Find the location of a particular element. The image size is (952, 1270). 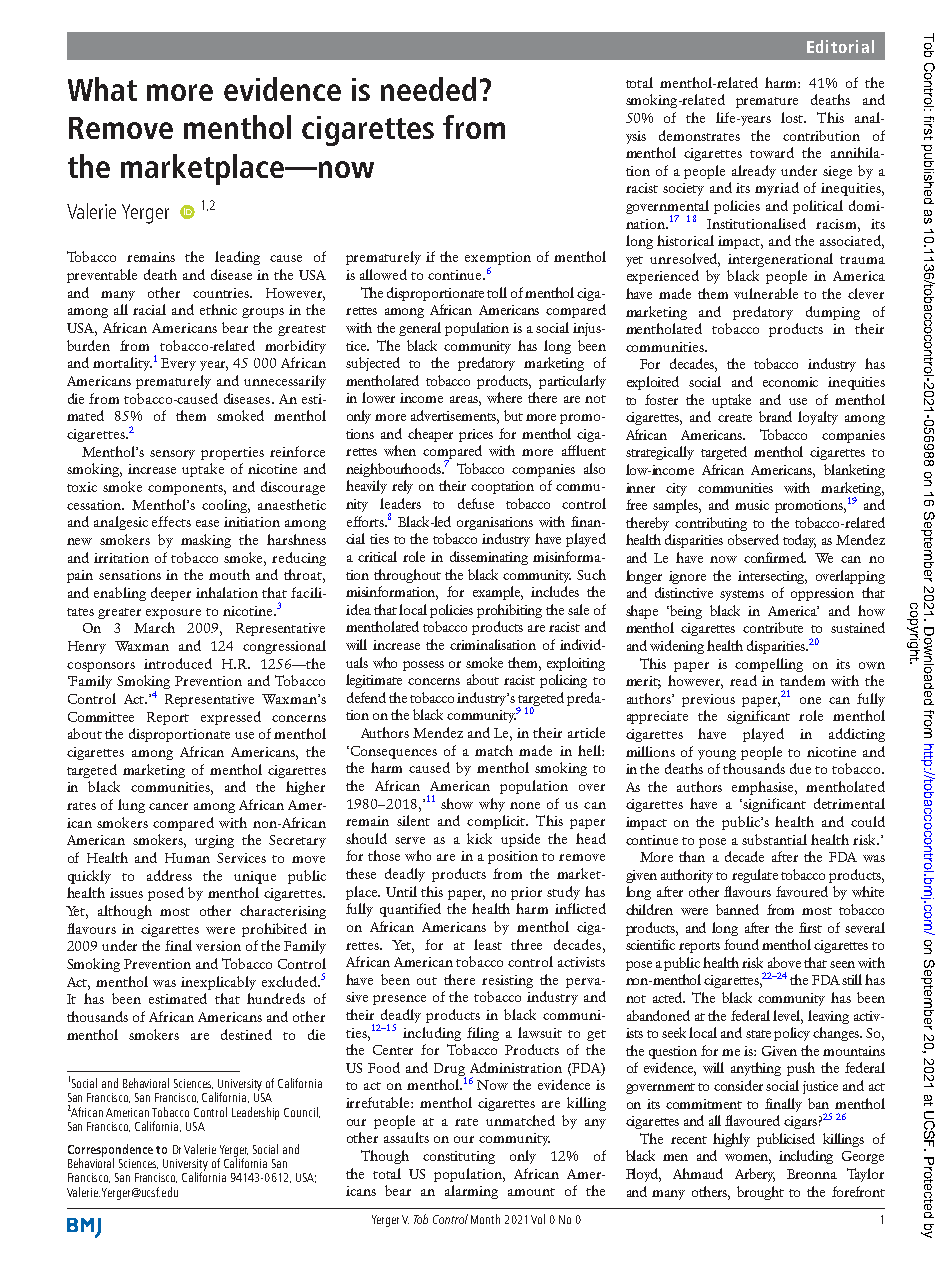

Every is located at coordinates (178, 364).
